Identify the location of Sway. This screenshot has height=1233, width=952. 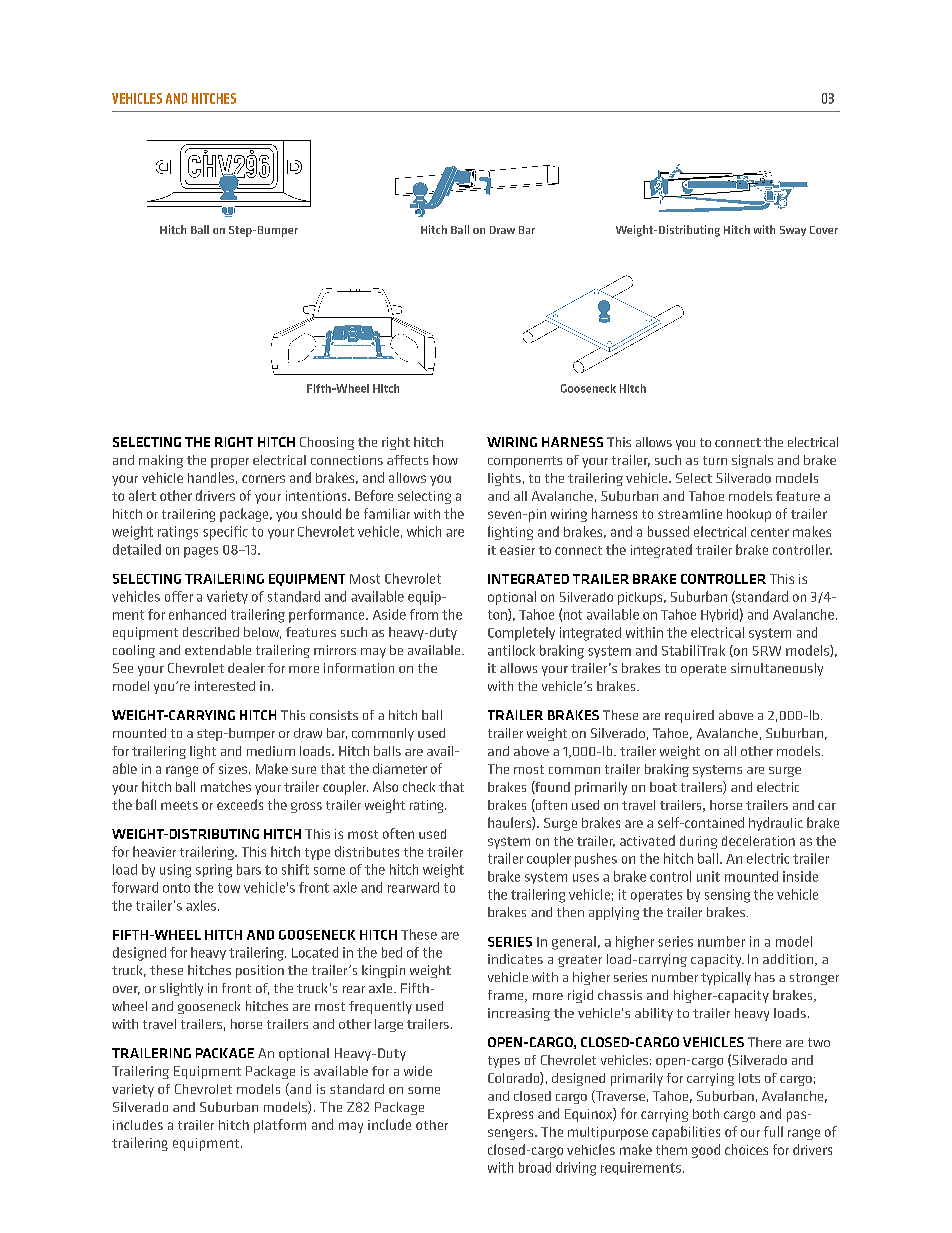
(793, 231).
